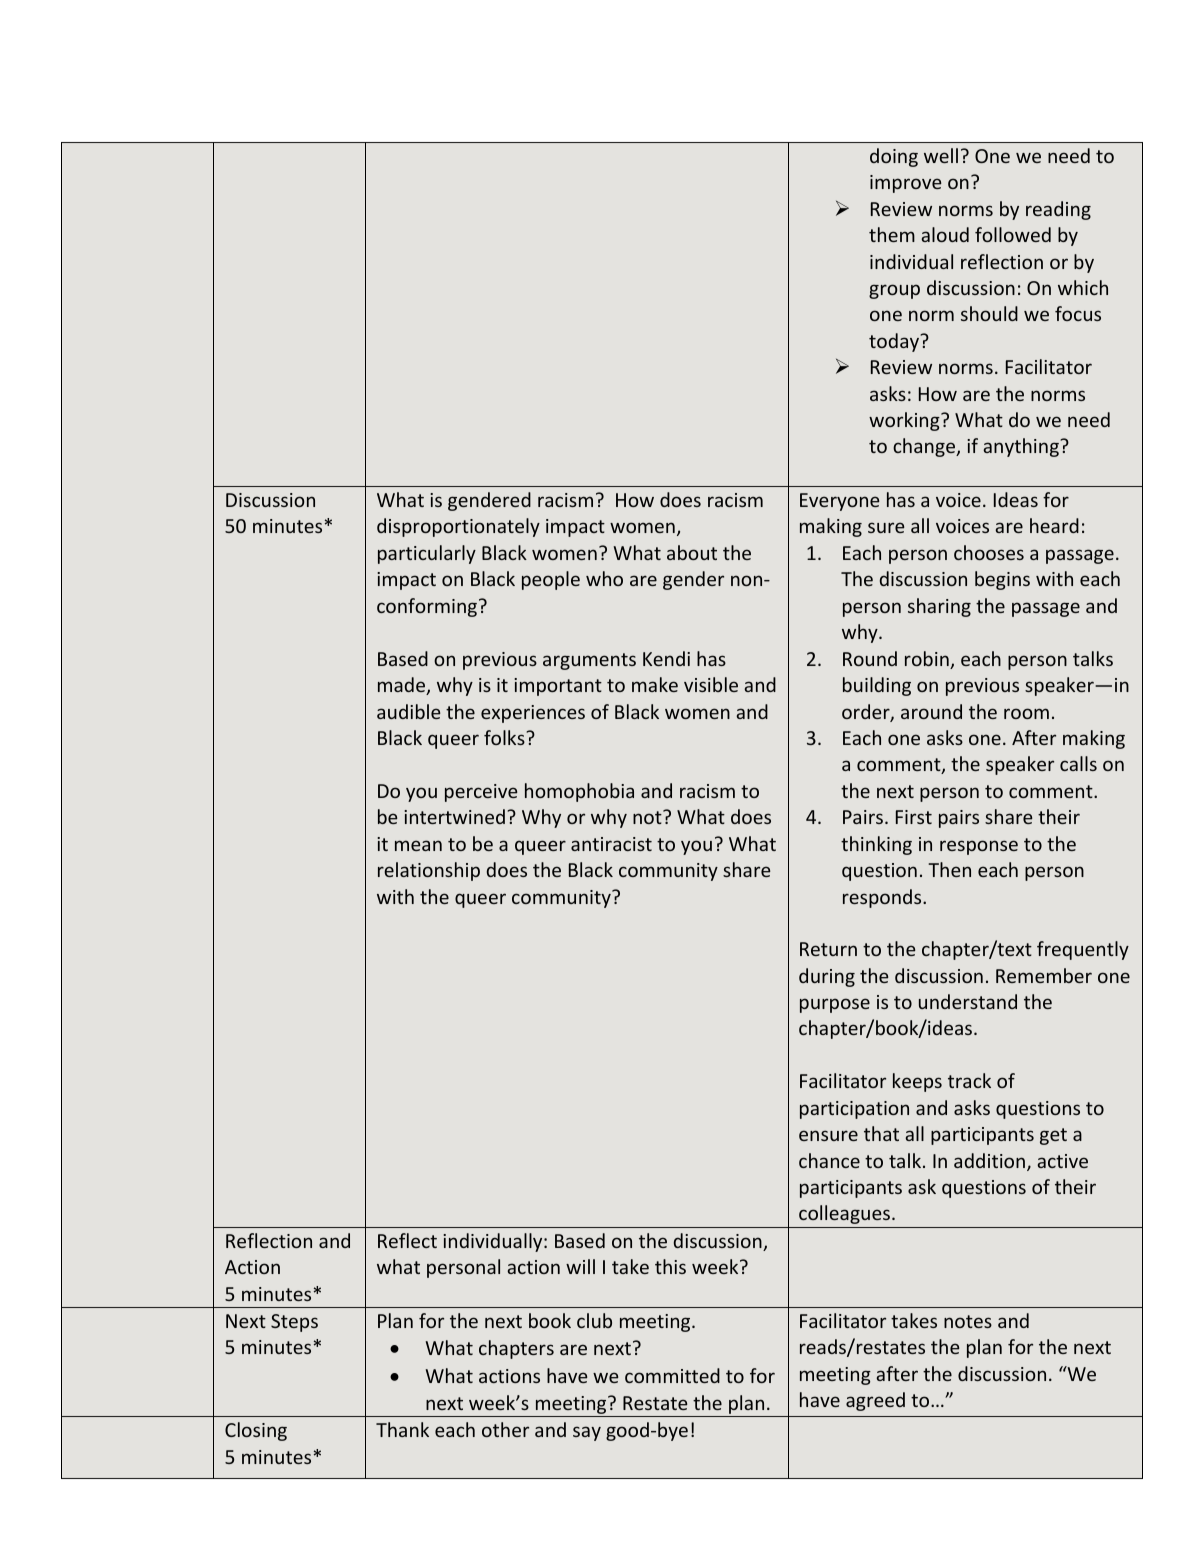 This document has height=1558, width=1204. I want to click on mean, so click(418, 845).
